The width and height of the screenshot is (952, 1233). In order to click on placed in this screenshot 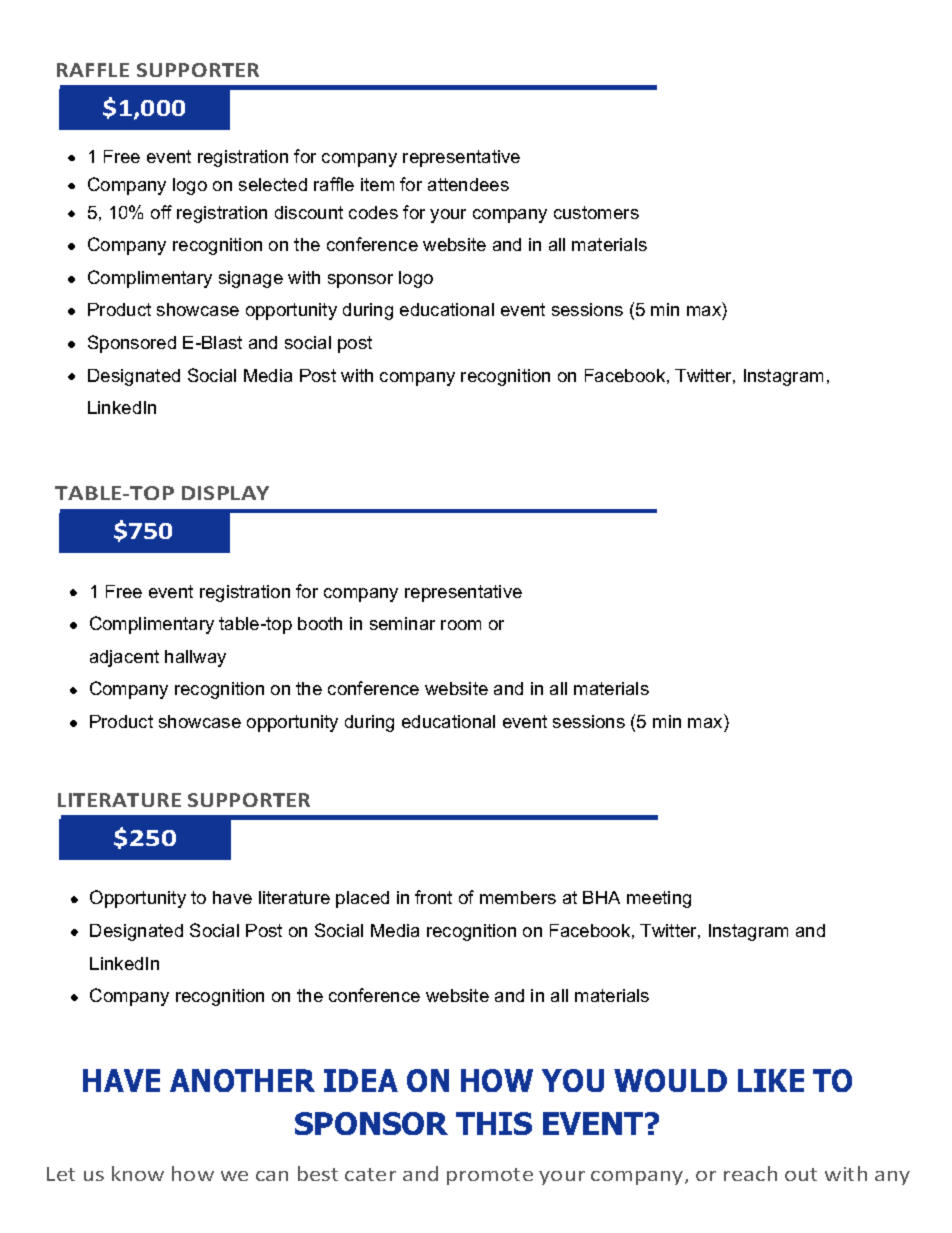, I will do `click(362, 899)`.
